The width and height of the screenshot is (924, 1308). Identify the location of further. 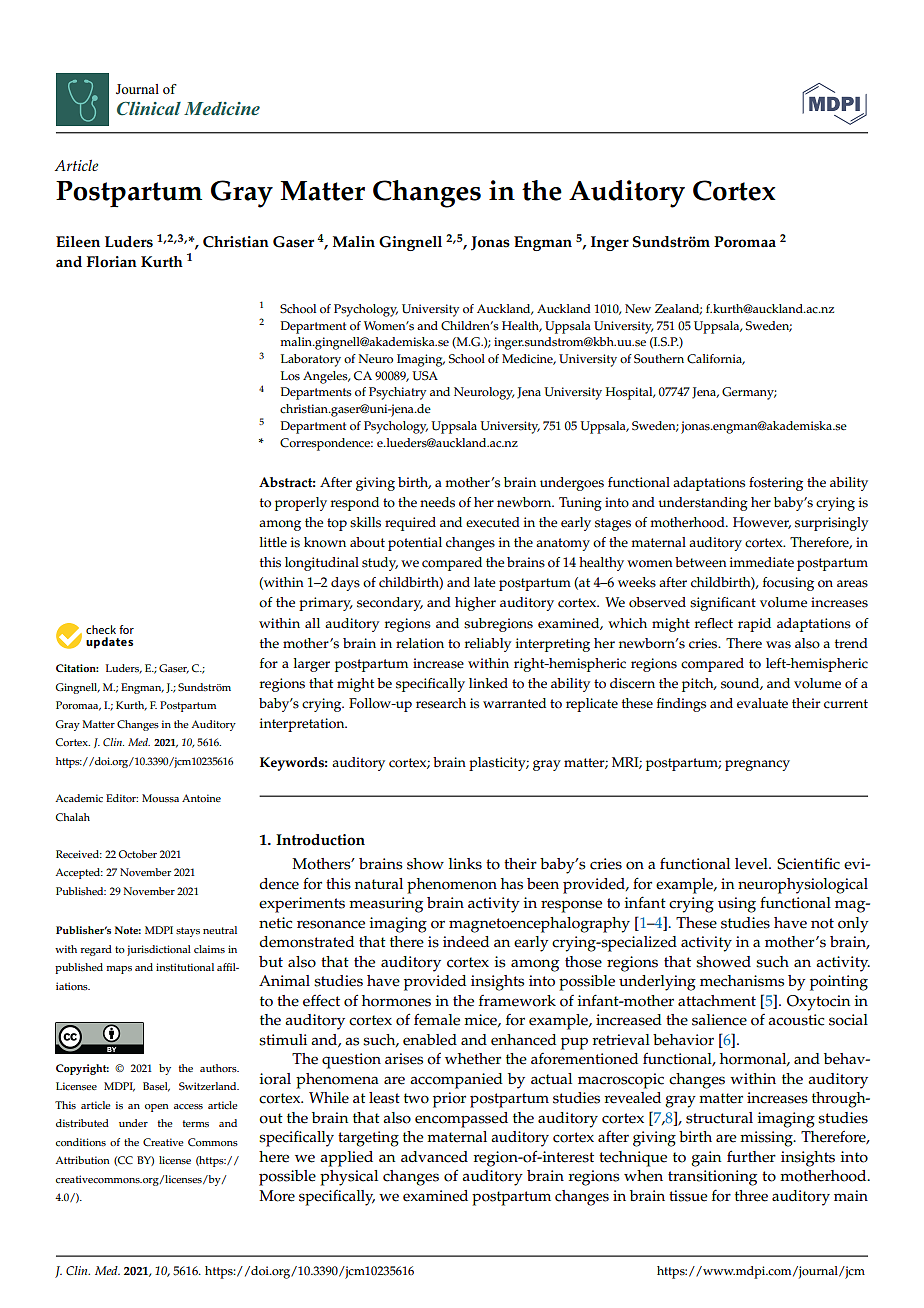
(751, 1156).
